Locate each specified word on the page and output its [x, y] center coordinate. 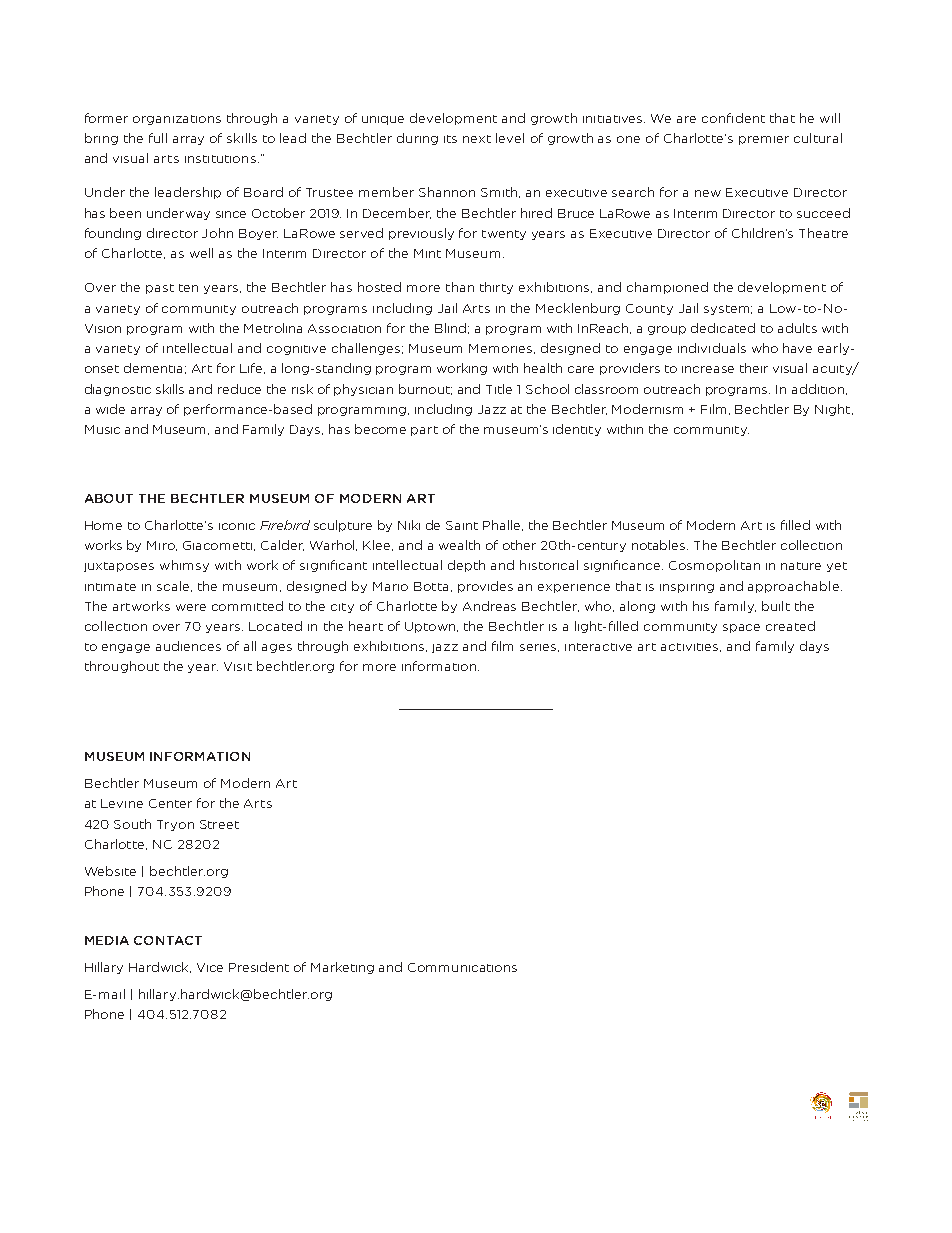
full [158, 138]
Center [170, 803]
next [477, 139]
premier [764, 140]
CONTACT [168, 940]
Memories [502, 349]
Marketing [342, 968]
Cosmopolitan [714, 566]
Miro [162, 546]
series [539, 648]
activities [691, 647]
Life [252, 368]
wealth [459, 545]
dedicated [723, 328]
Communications [462, 967]
